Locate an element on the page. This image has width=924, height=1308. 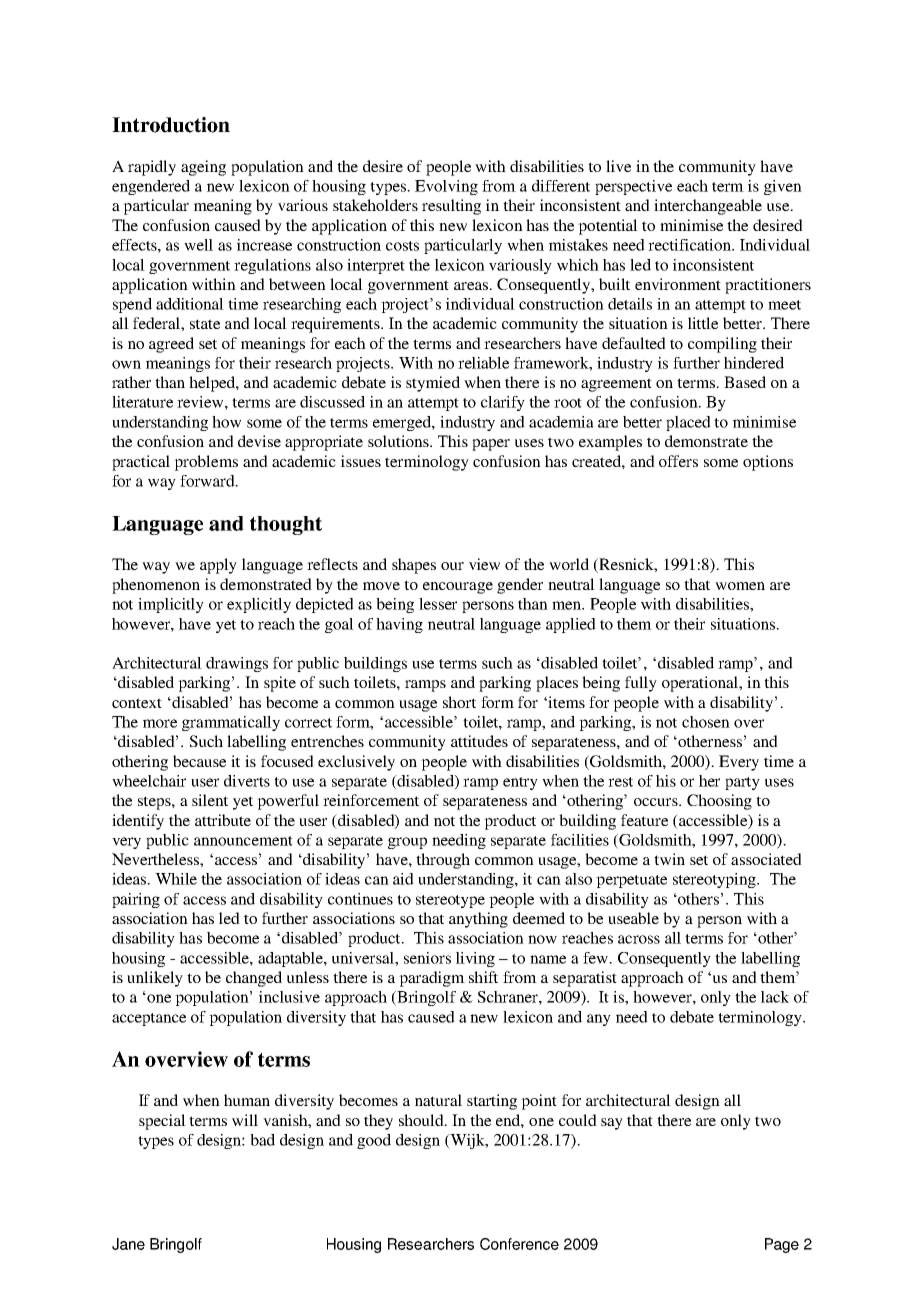
drawings is located at coordinates (237, 664).
